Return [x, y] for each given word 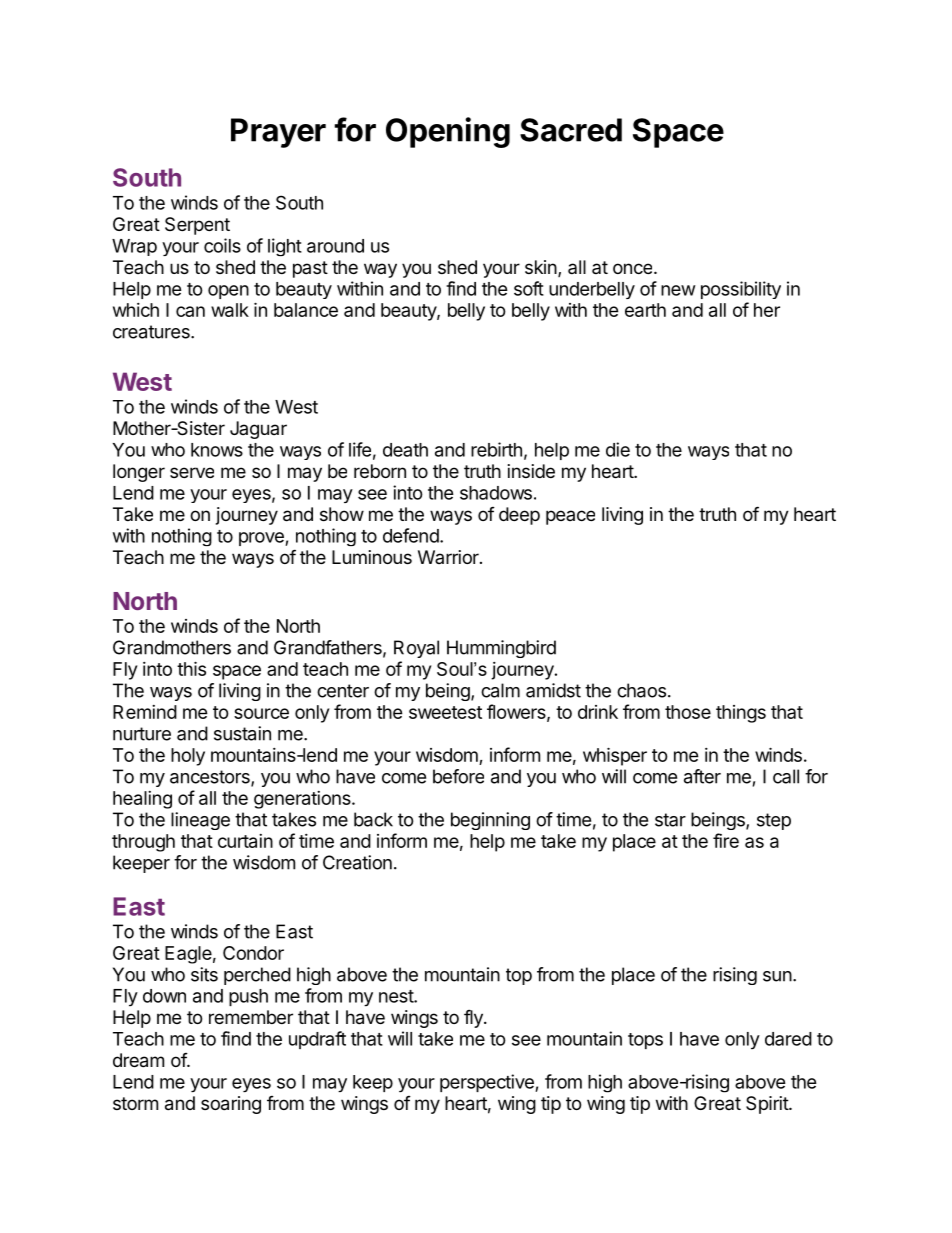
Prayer [278, 133]
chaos [641, 690]
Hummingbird [501, 649]
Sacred [571, 130]
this [191, 668]
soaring [231, 1105]
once [632, 268]
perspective [488, 1083]
